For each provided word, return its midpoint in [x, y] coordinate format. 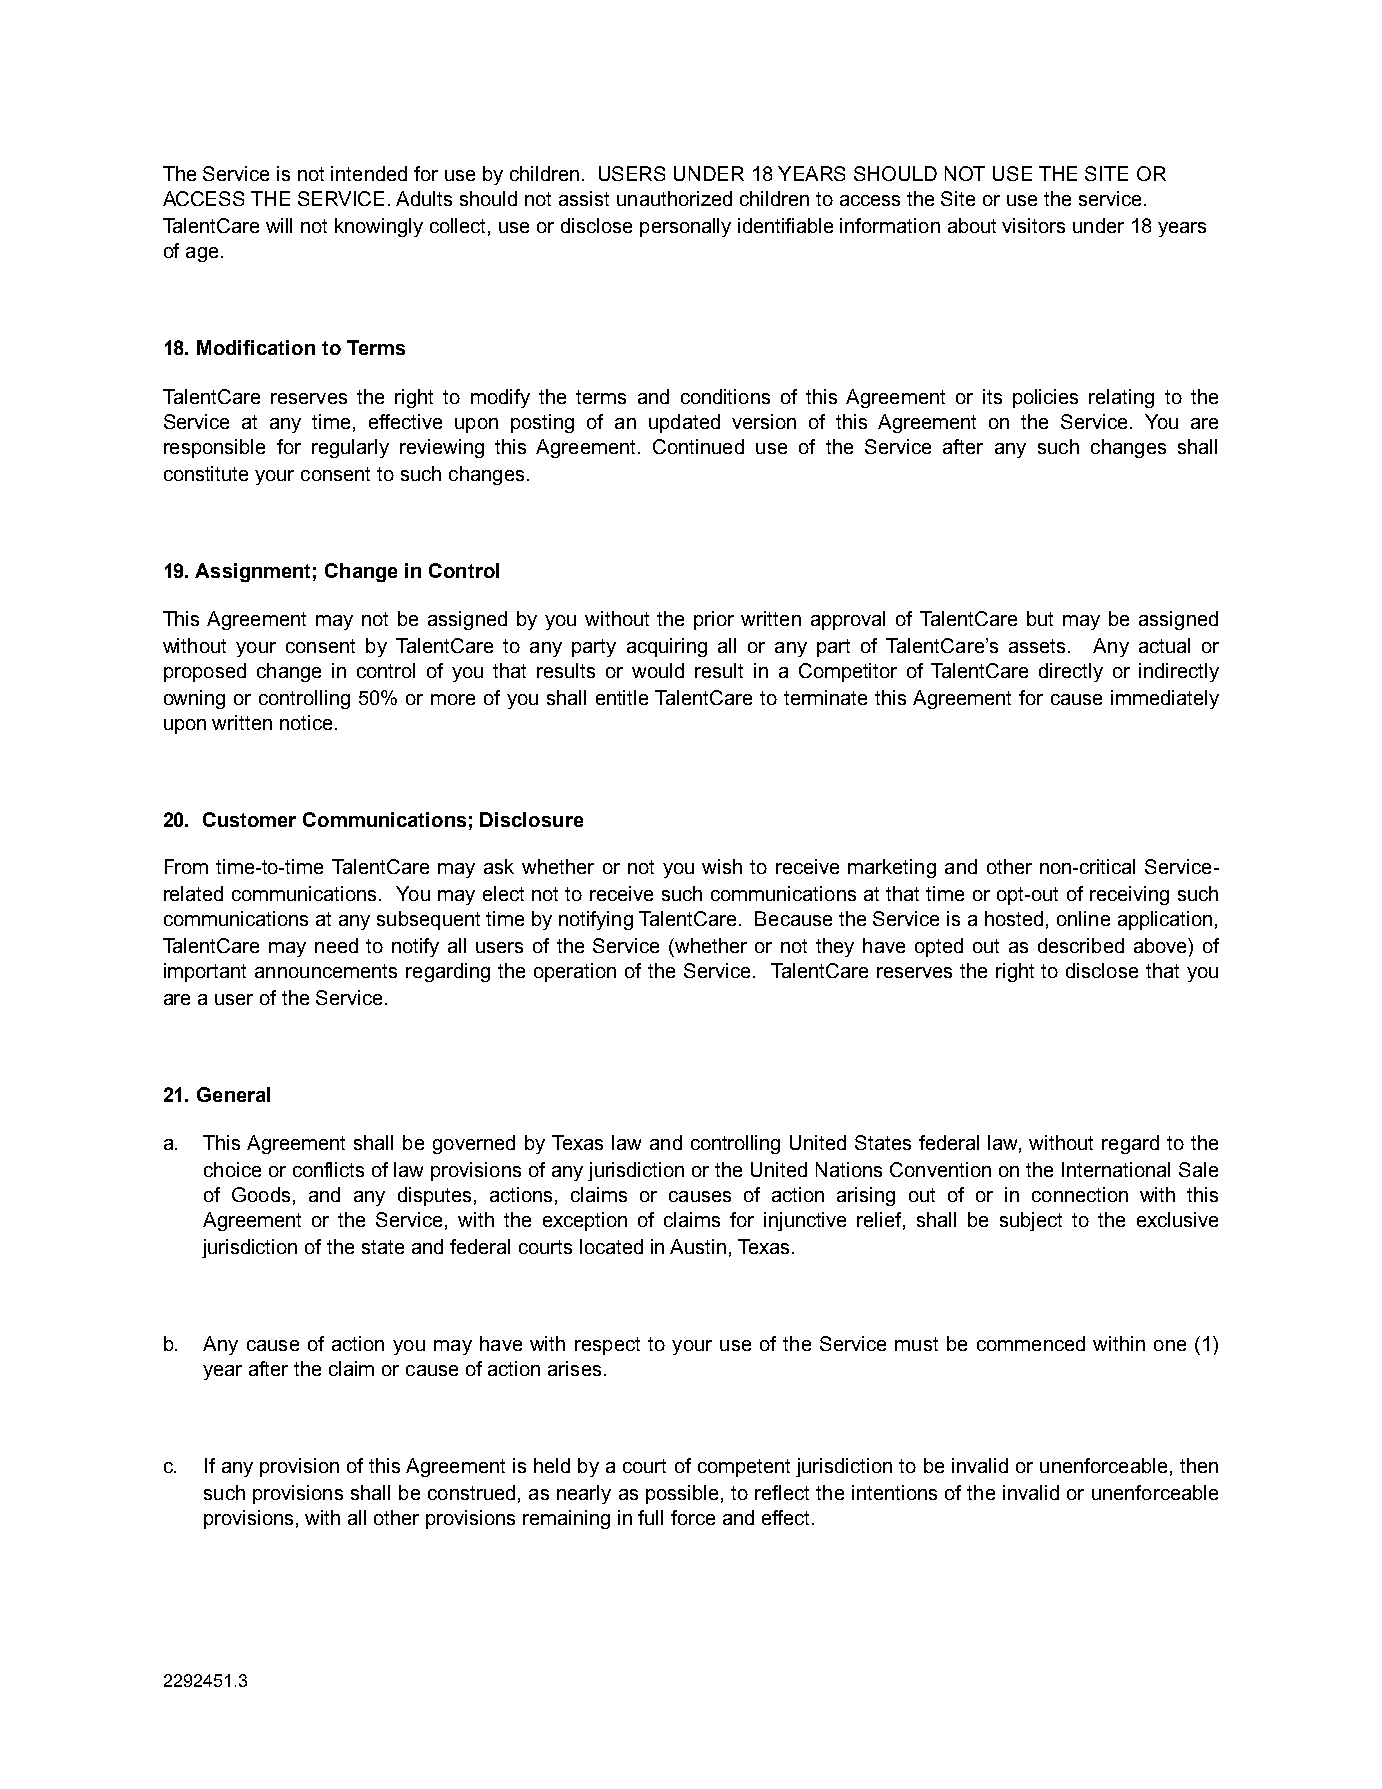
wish [722, 866]
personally [685, 227]
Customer [249, 819]
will [279, 225]
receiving [1129, 895]
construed [471, 1492]
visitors [1033, 225]
